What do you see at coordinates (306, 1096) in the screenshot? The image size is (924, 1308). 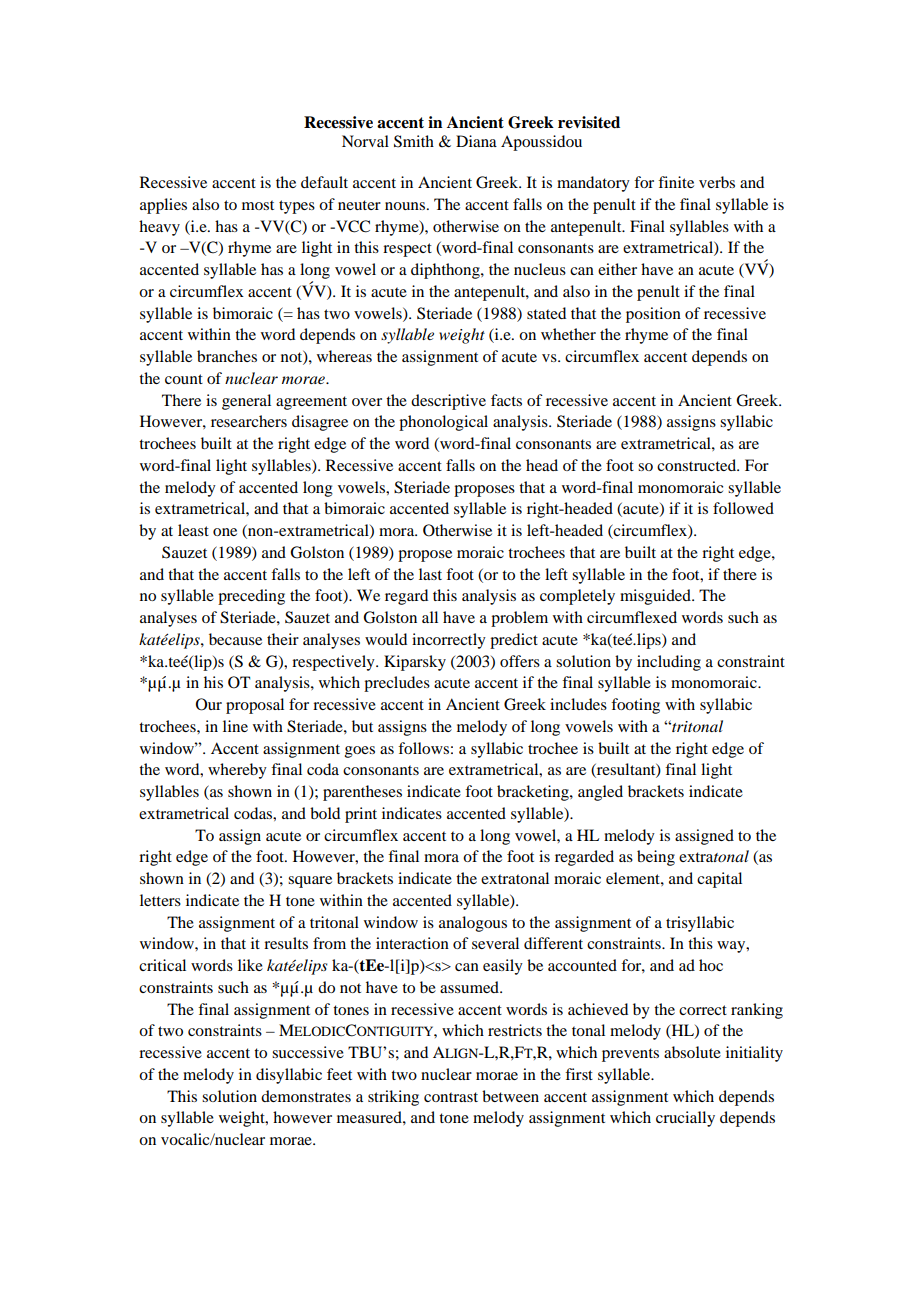 I see `demonstrates` at bounding box center [306, 1096].
